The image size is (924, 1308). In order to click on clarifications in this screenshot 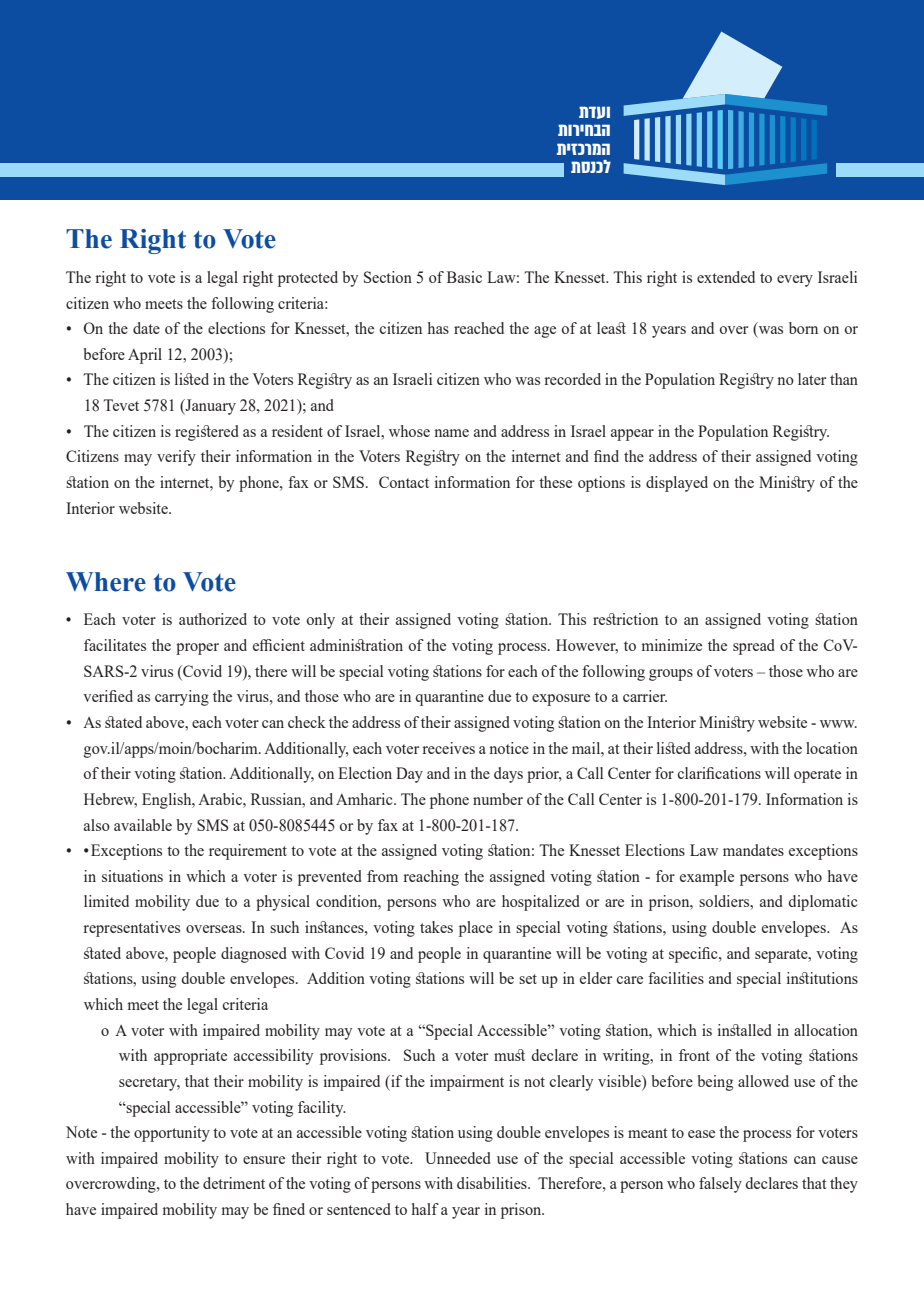, I will do `click(719, 773)`.
